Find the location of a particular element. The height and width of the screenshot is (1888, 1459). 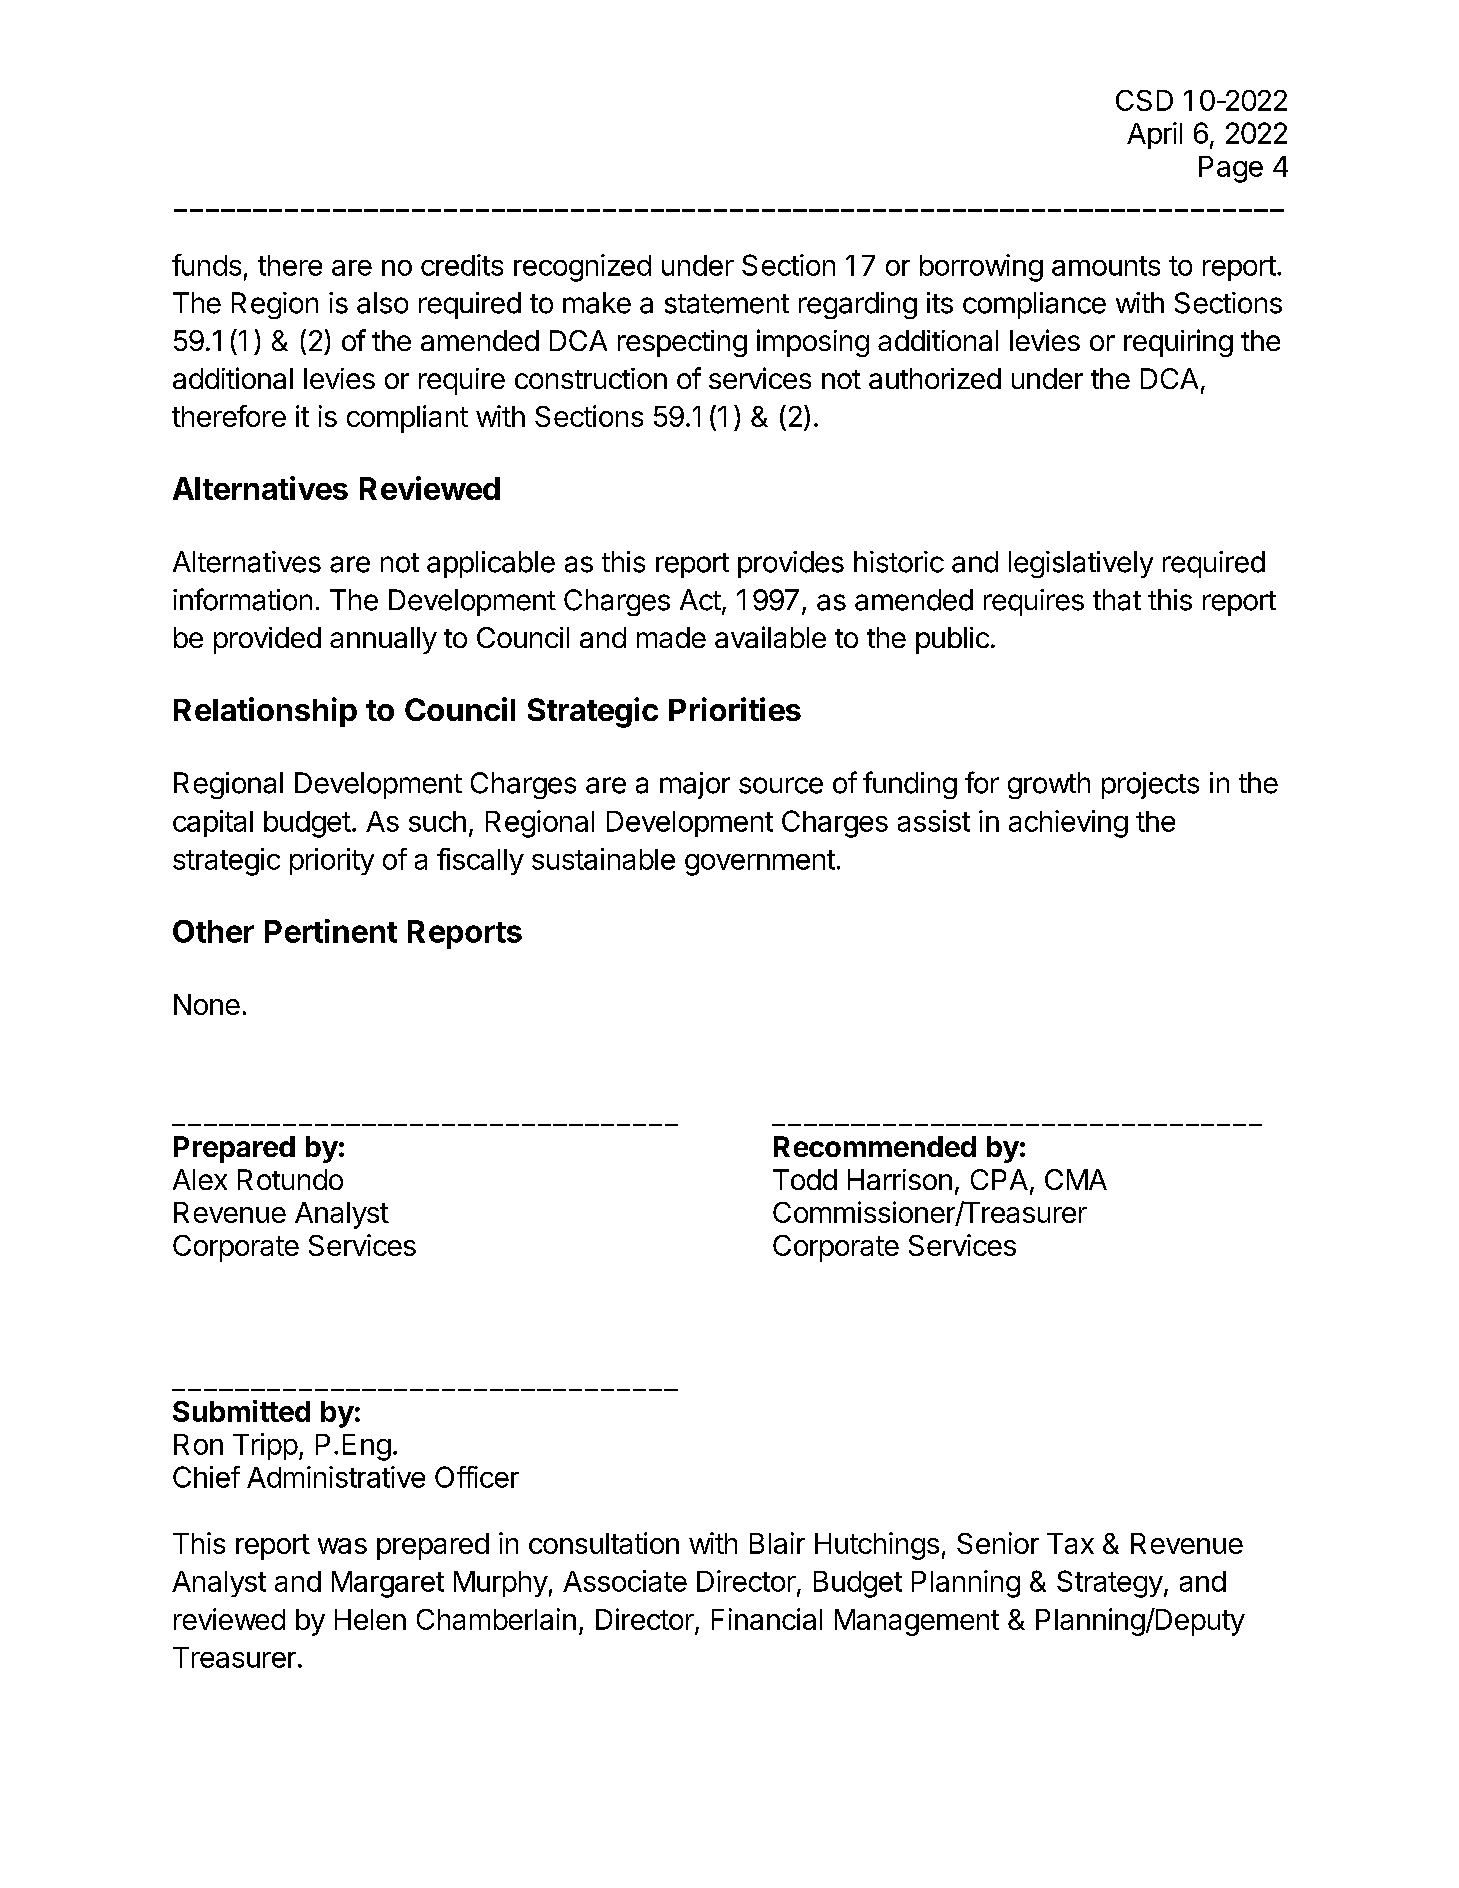

priority is located at coordinates (332, 861).
